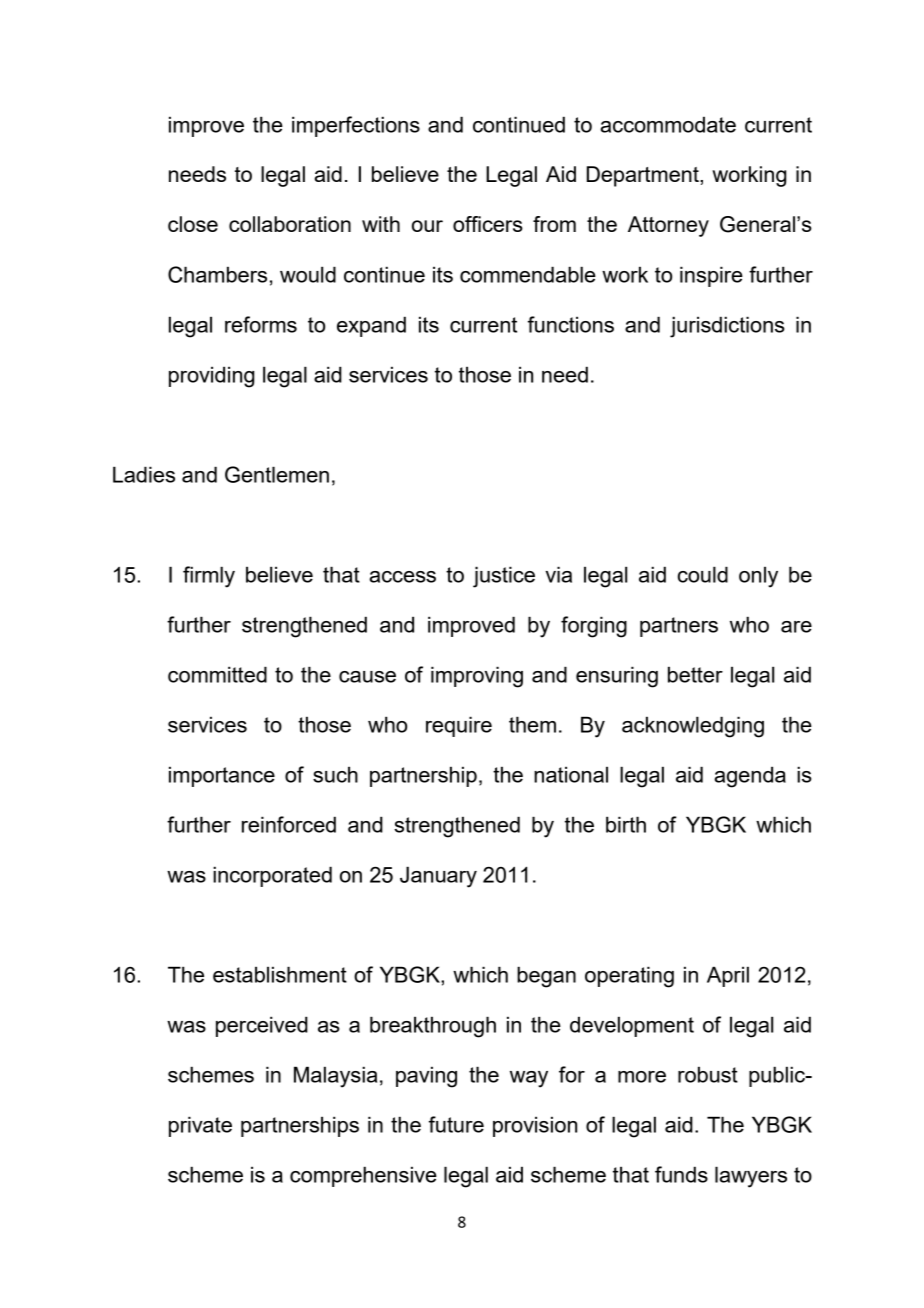  I want to click on better, so click(695, 674).
